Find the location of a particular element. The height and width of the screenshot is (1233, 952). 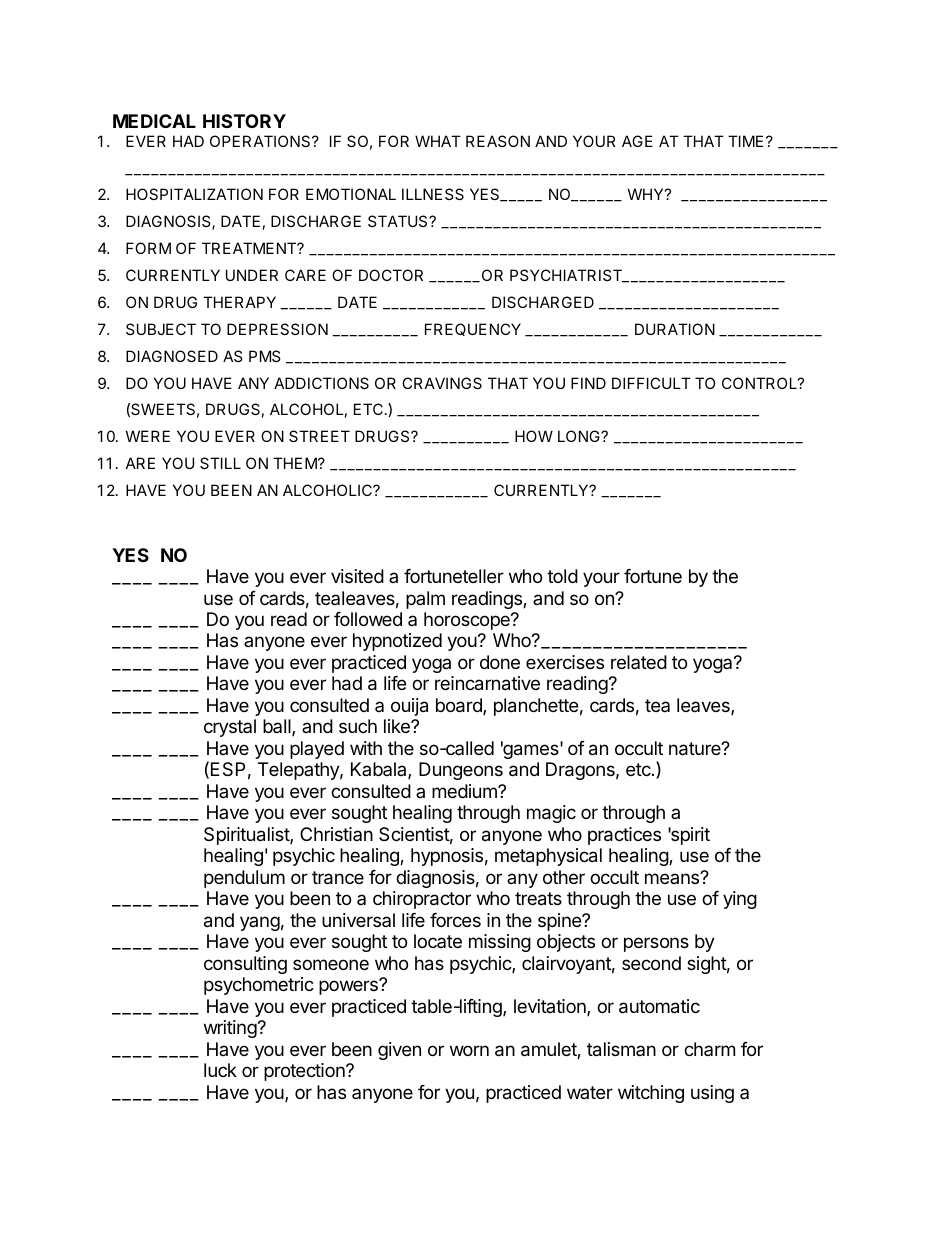

CRAVINGS is located at coordinates (442, 383).
